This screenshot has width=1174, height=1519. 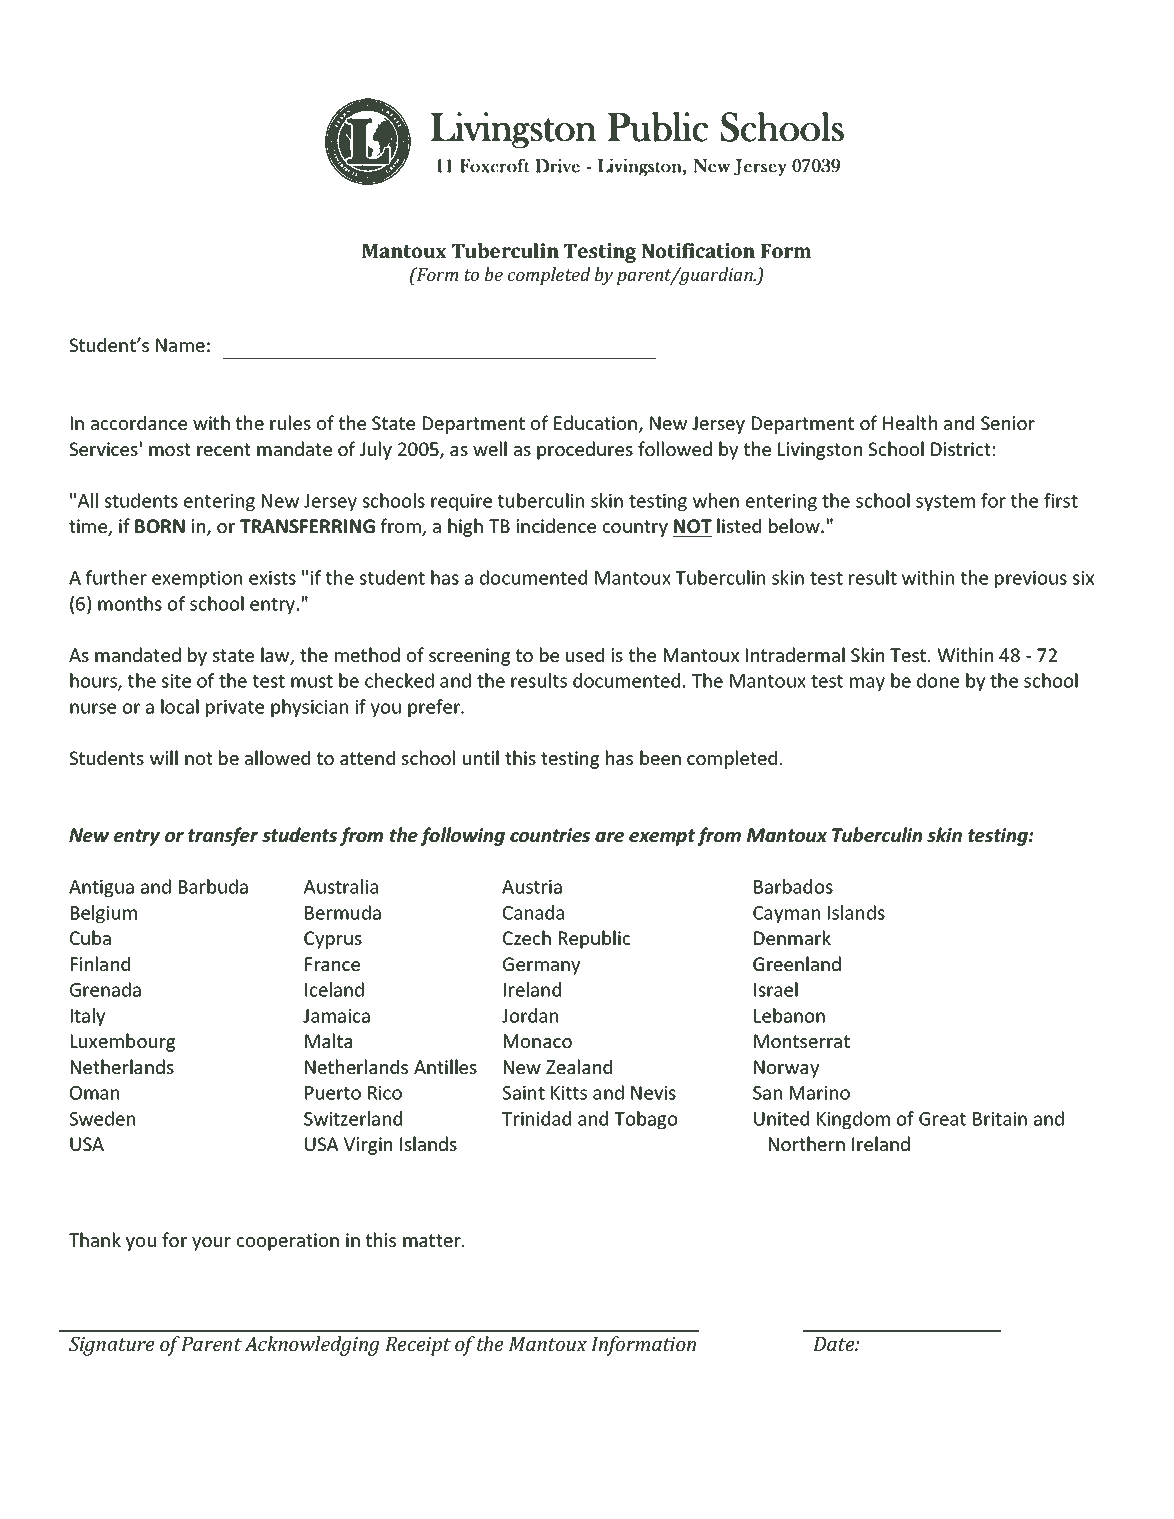 What do you see at coordinates (418, 1346) in the screenshot?
I see `Receipt` at bounding box center [418, 1346].
